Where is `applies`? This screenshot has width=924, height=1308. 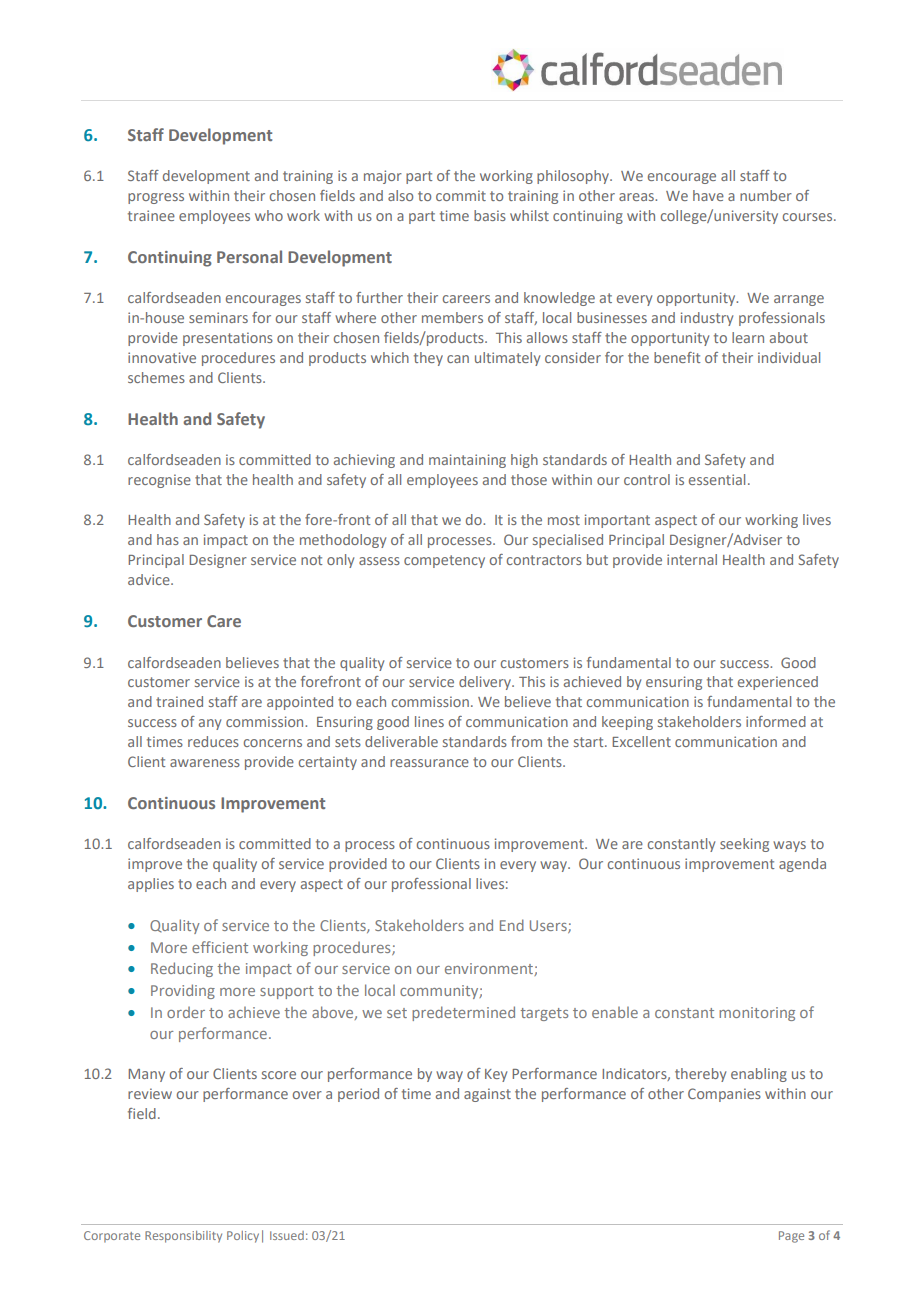 applies is located at coordinates (151, 885).
